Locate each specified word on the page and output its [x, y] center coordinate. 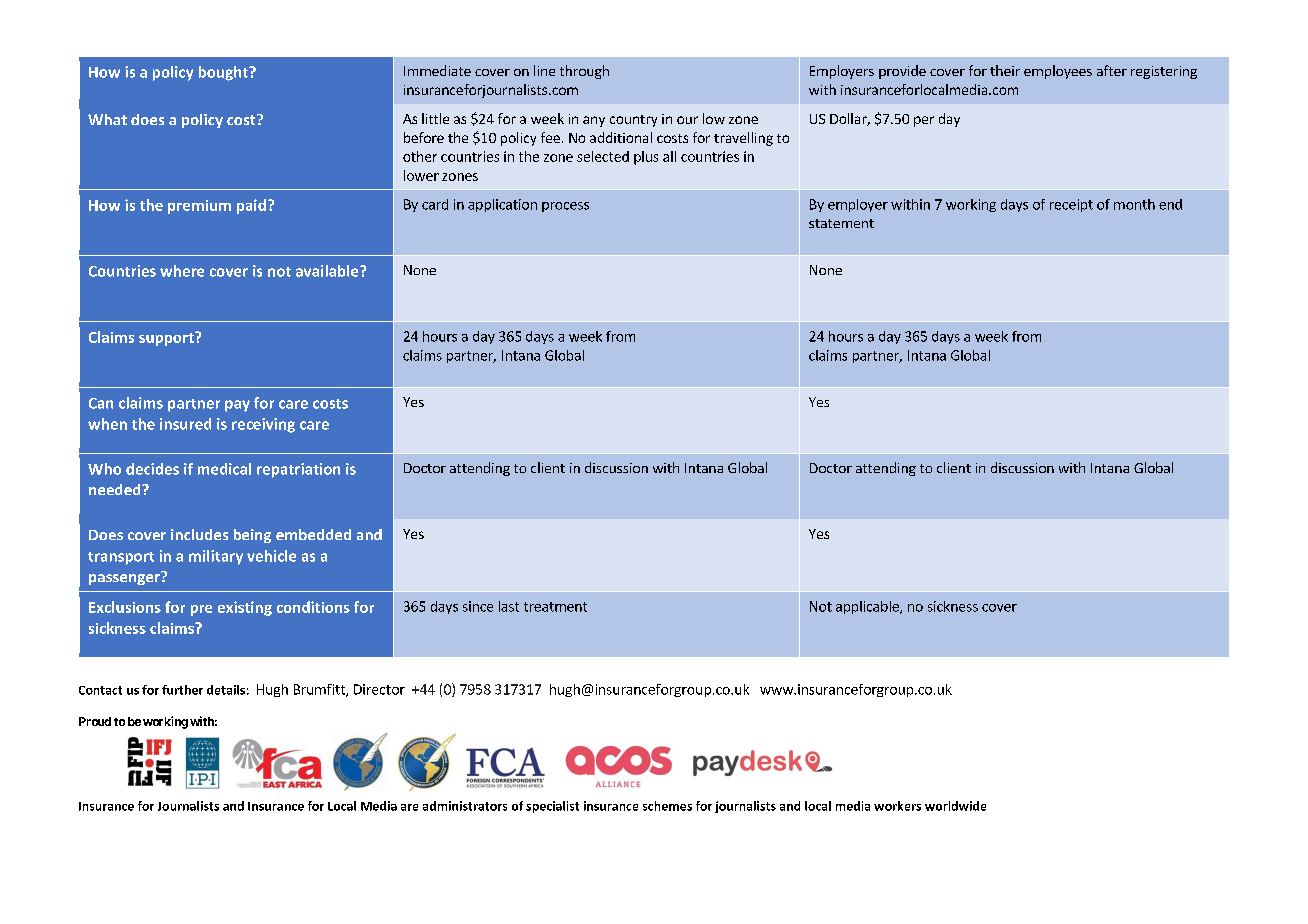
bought [224, 73]
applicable [868, 607]
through [584, 72]
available [328, 271]
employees [1058, 72]
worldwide [955, 806]
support [167, 339]
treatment [555, 607]
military [216, 557]
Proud [95, 721]
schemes [667, 806]
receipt [1071, 205]
